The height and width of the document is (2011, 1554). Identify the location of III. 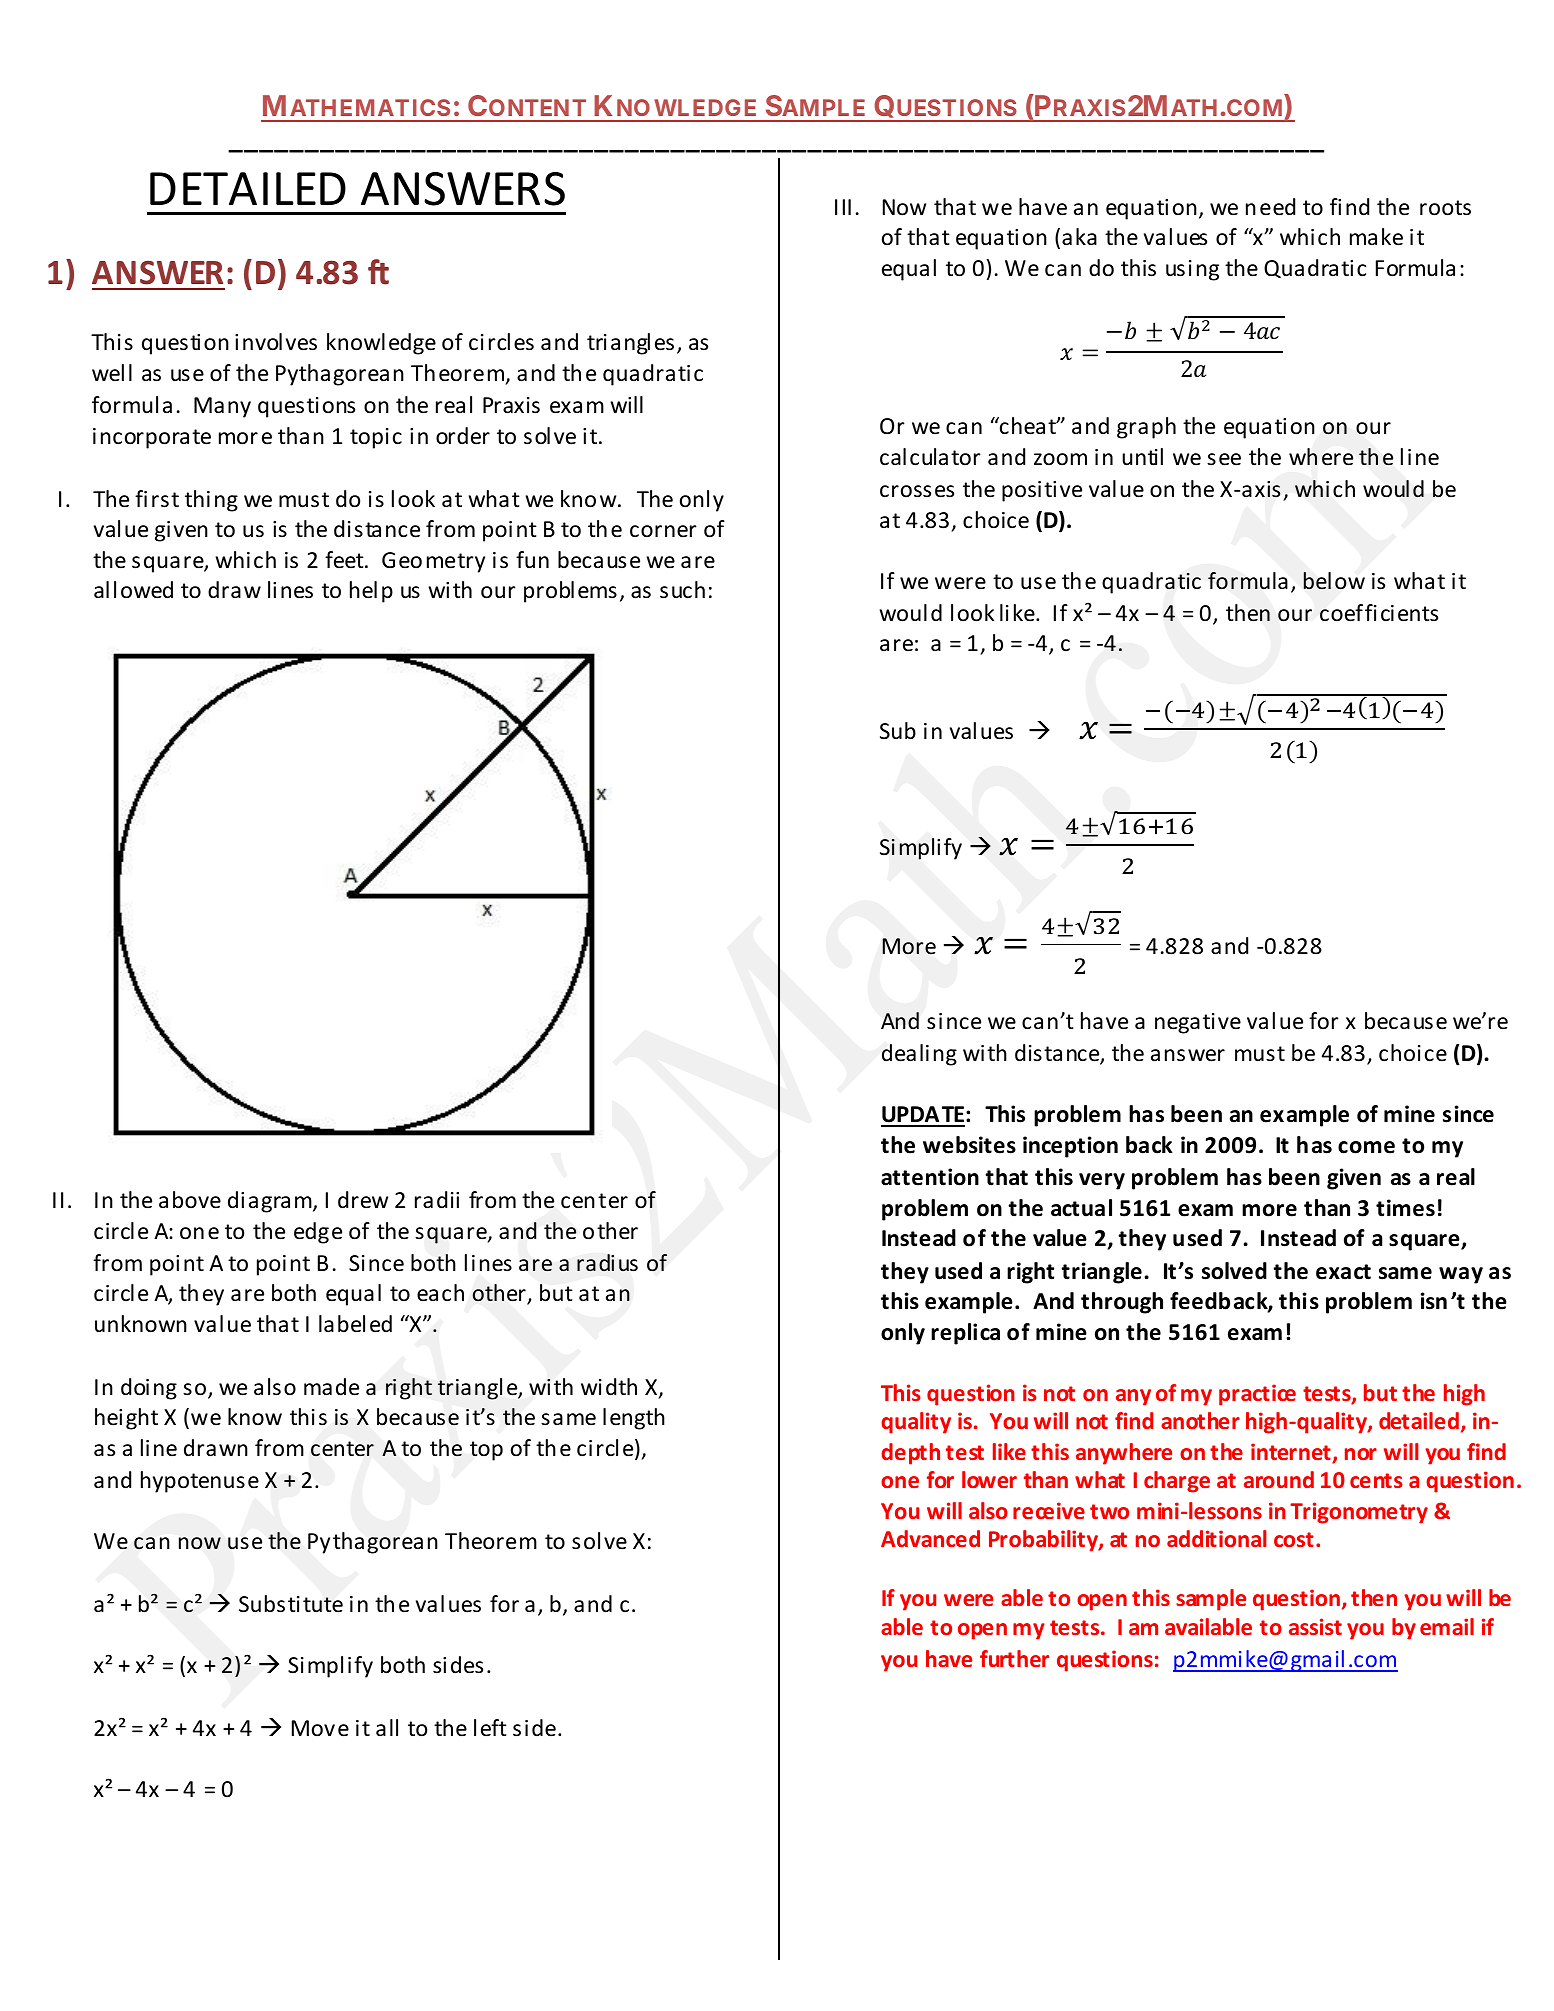
(843, 207).
